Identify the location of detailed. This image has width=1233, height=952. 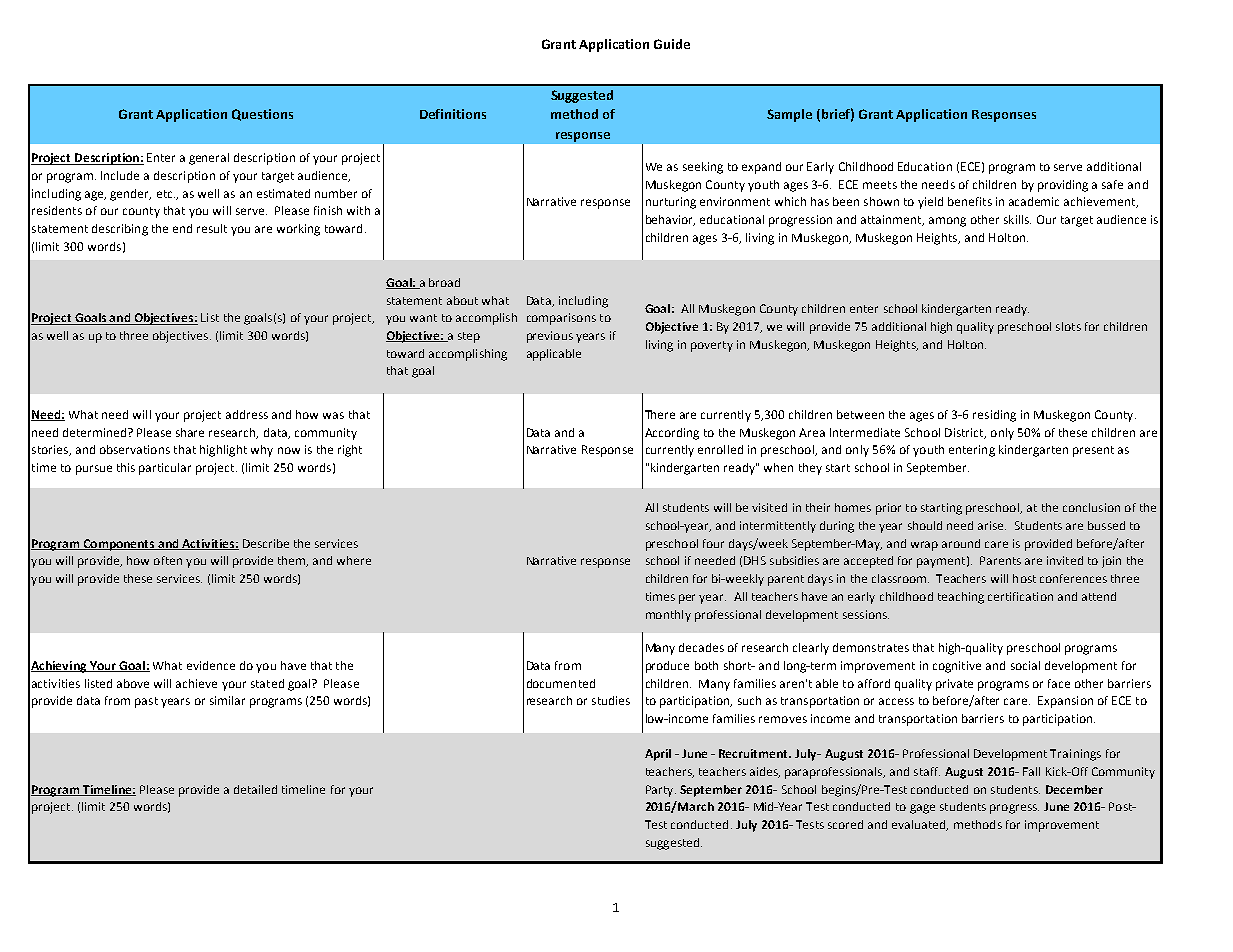
(255, 789).
